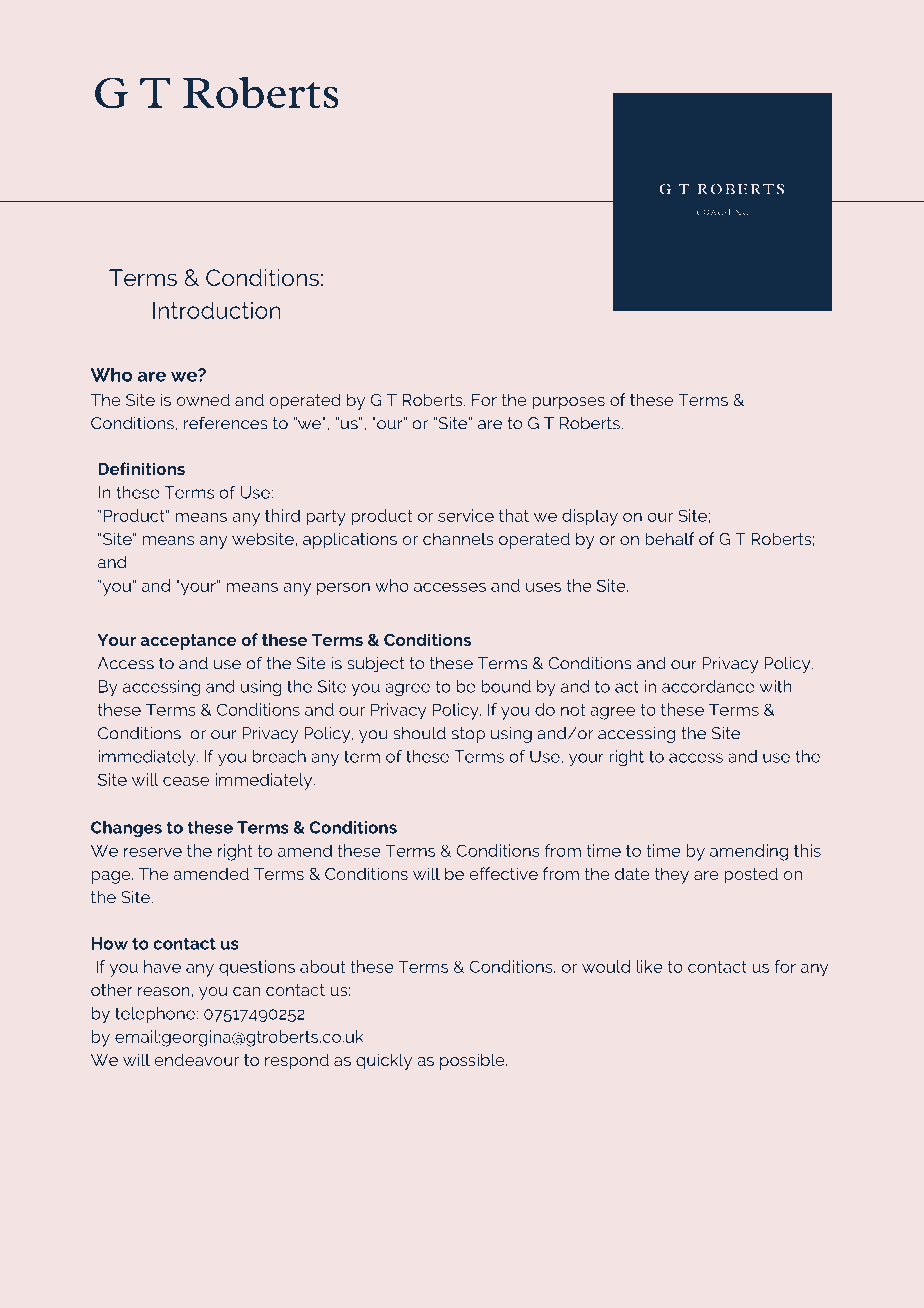 The width and height of the screenshot is (924, 1308). Describe the element at coordinates (708, 686) in the screenshot. I see `accordance` at that location.
